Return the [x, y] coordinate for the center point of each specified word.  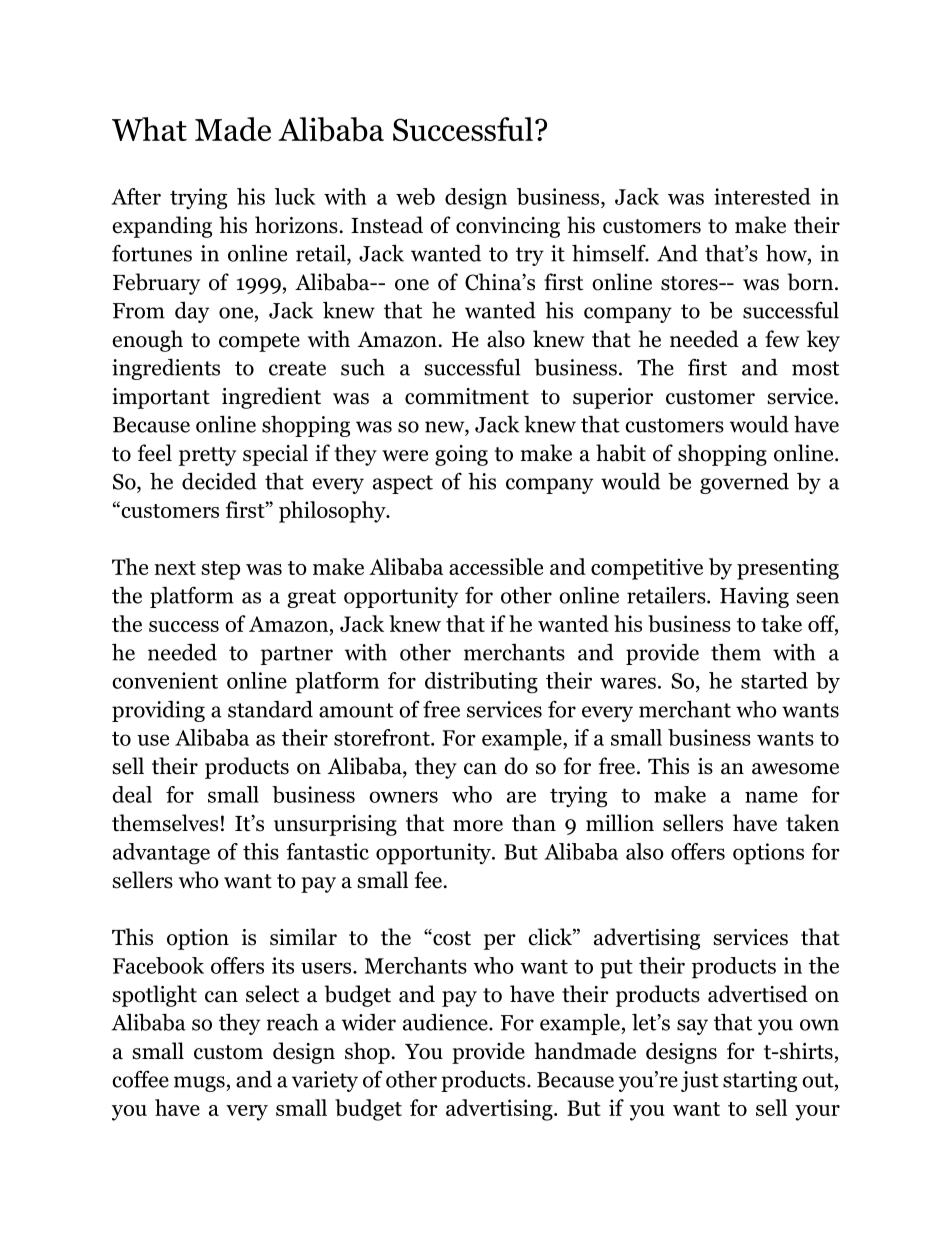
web [415, 196]
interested [762, 196]
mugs [200, 1084]
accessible [496, 567]
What [149, 129]
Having [754, 597]
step [221, 570]
